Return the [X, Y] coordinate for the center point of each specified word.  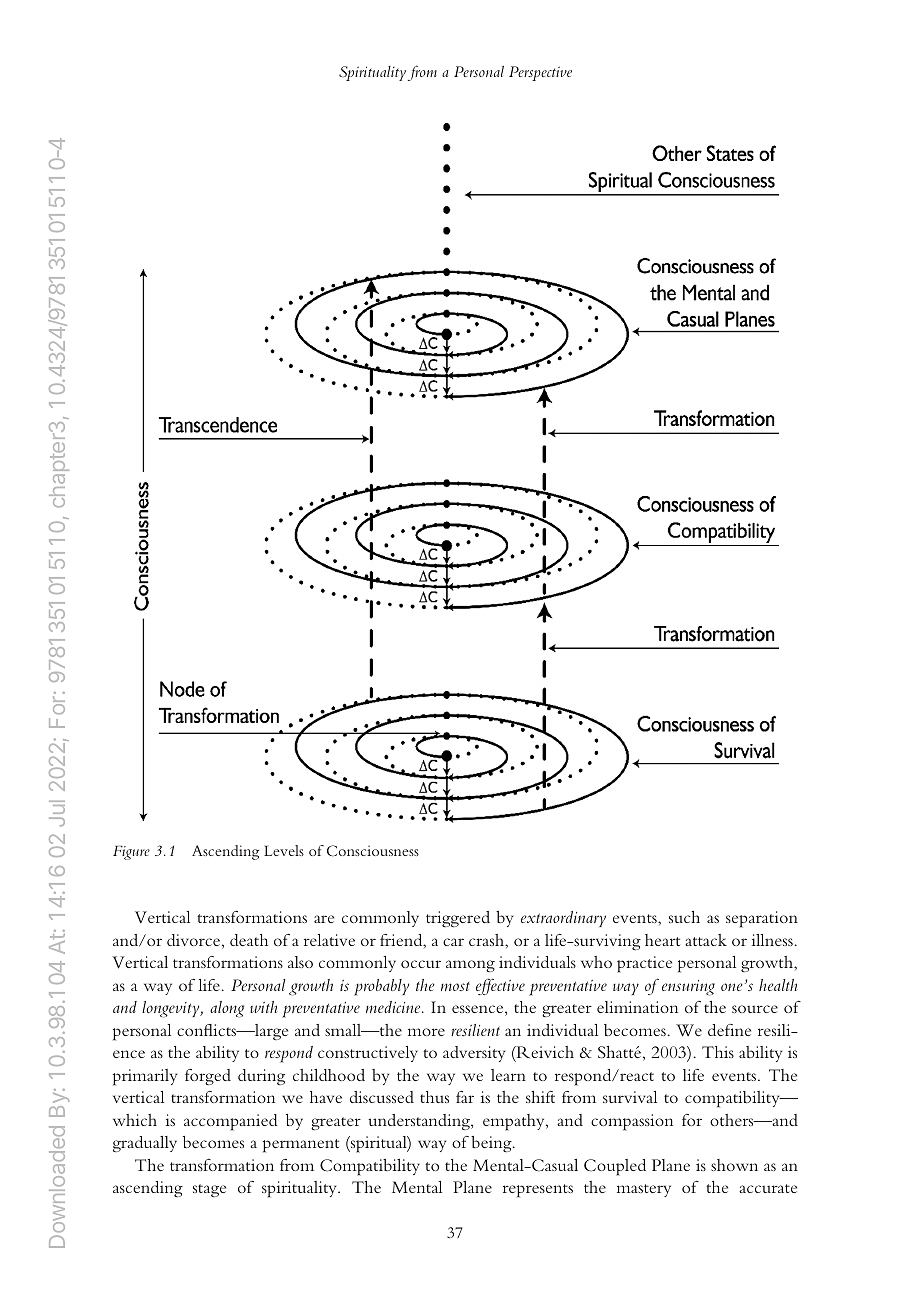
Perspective [540, 73]
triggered [458, 919]
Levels [284, 850]
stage [209, 1190]
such [684, 917]
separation [762, 919]
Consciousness [373, 850]
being [492, 1144]
